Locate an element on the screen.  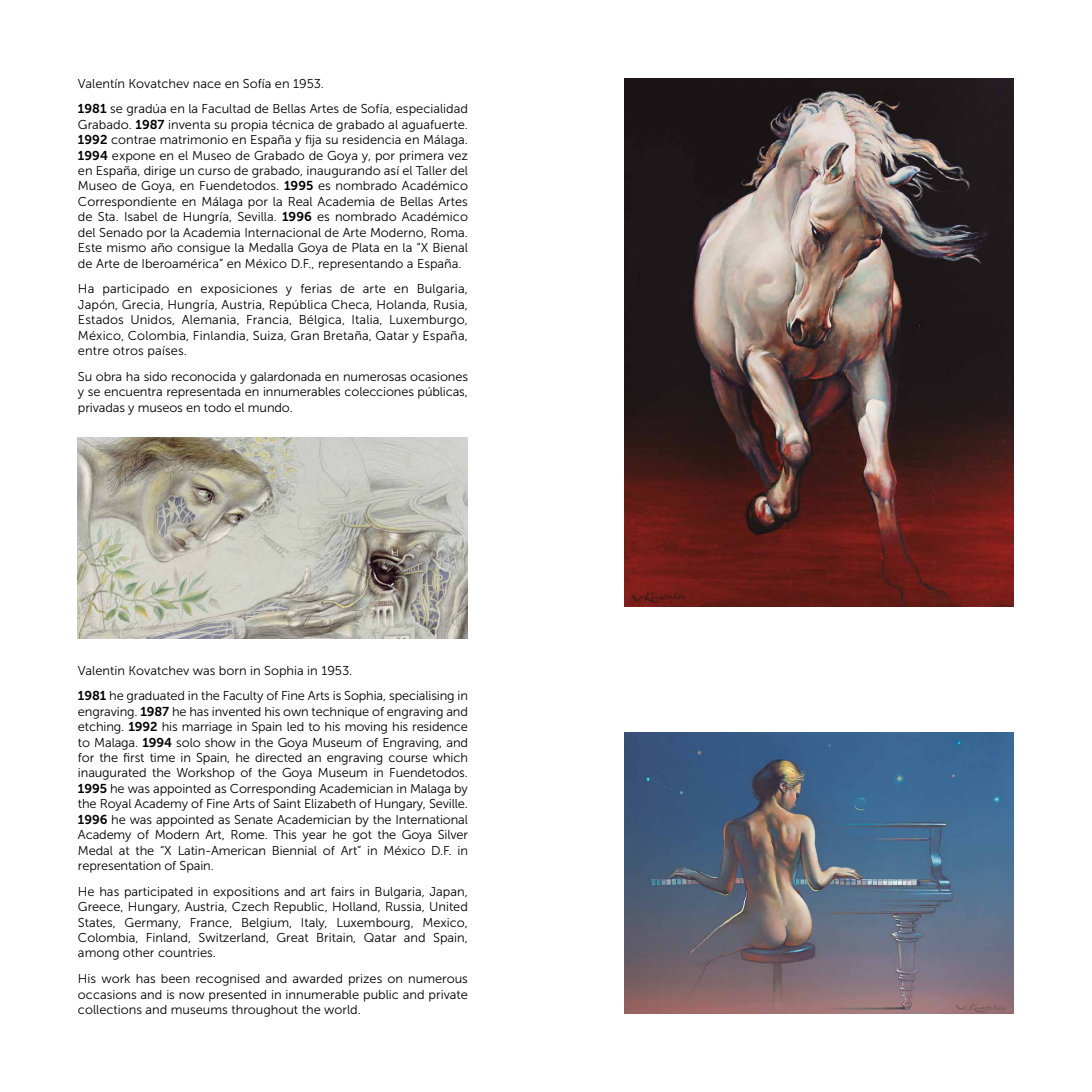
Italia is located at coordinates (366, 320).
